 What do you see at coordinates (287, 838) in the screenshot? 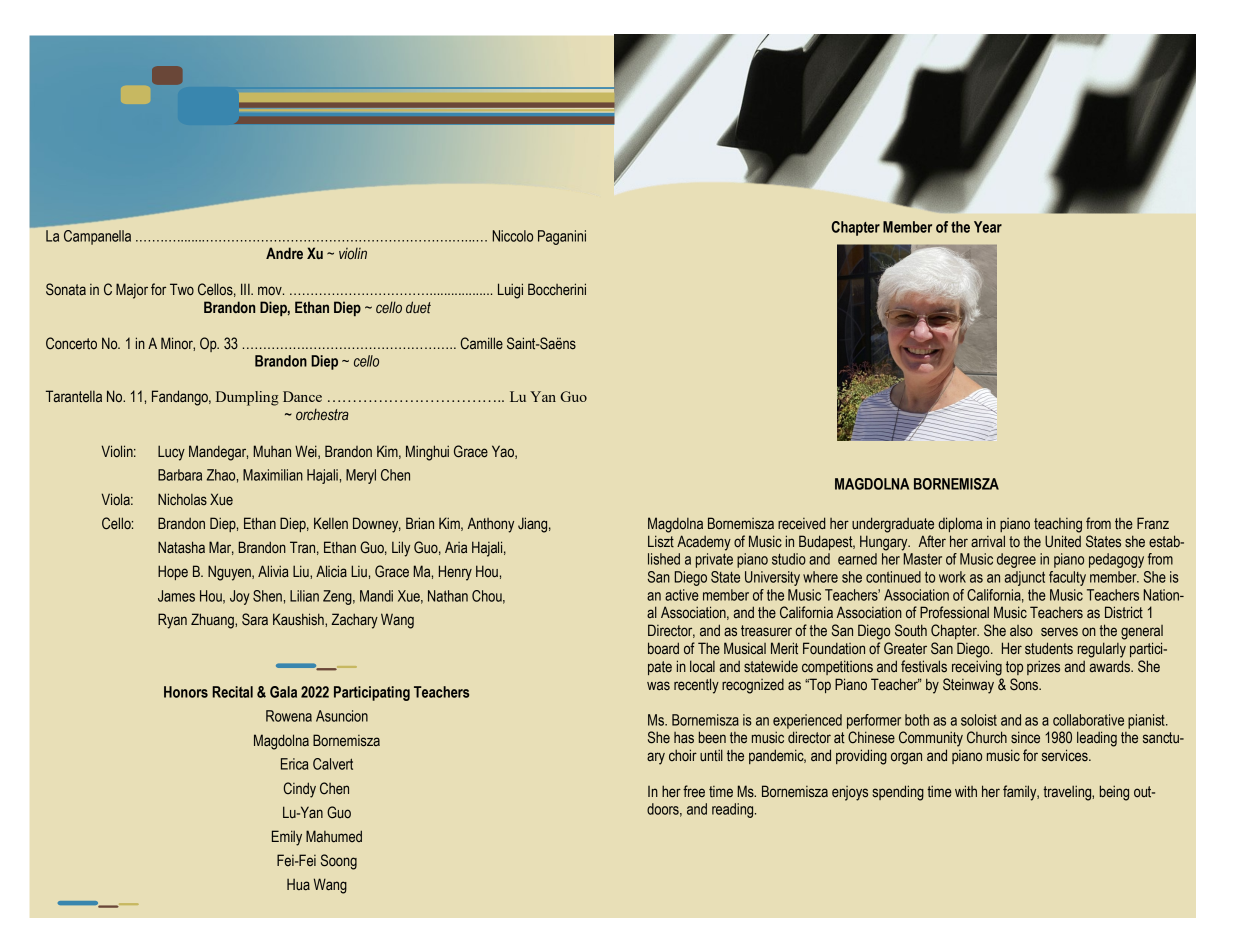
I see `Emily` at bounding box center [287, 838].
